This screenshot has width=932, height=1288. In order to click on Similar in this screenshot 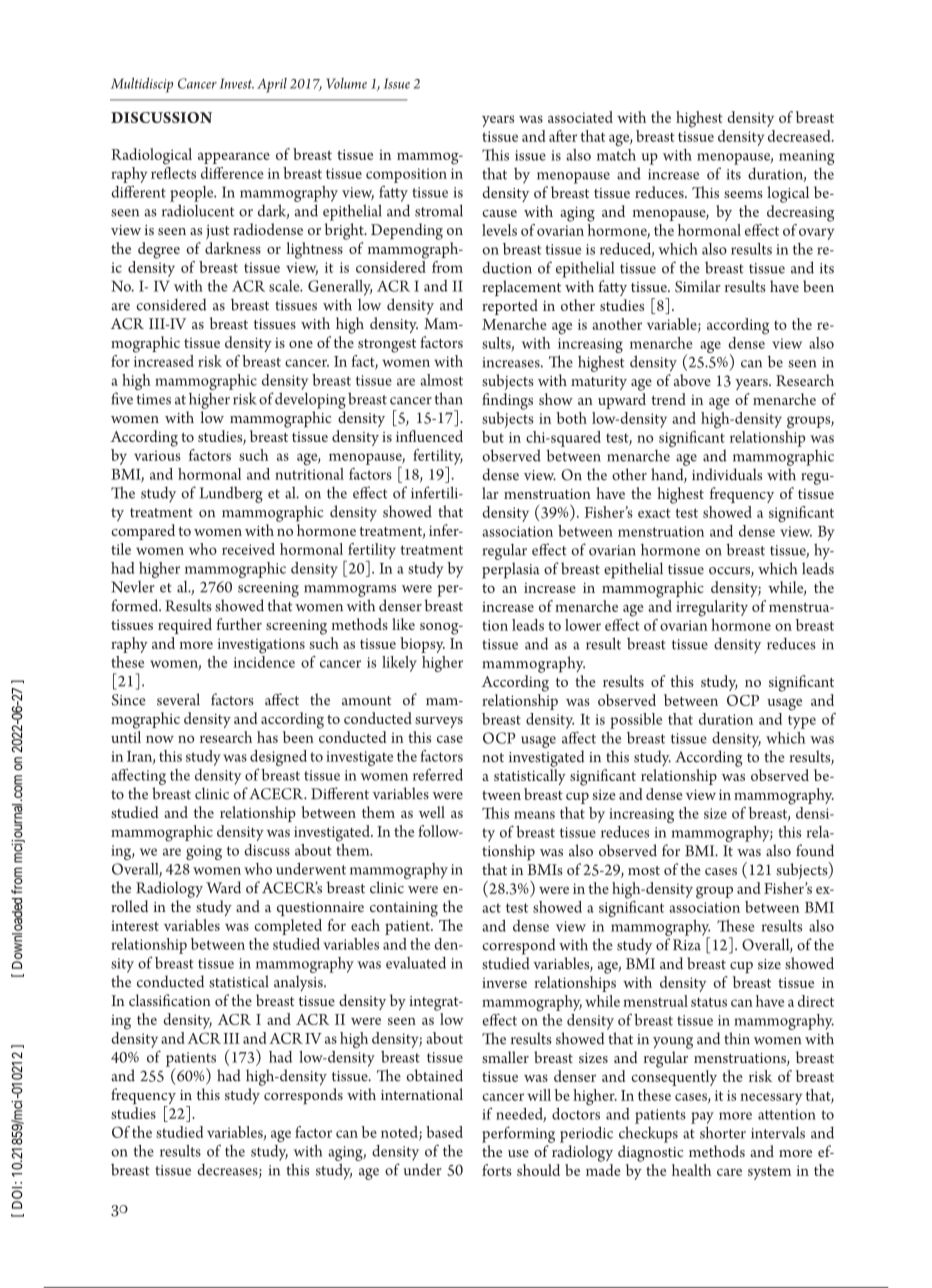, I will do `click(698, 286)`.
